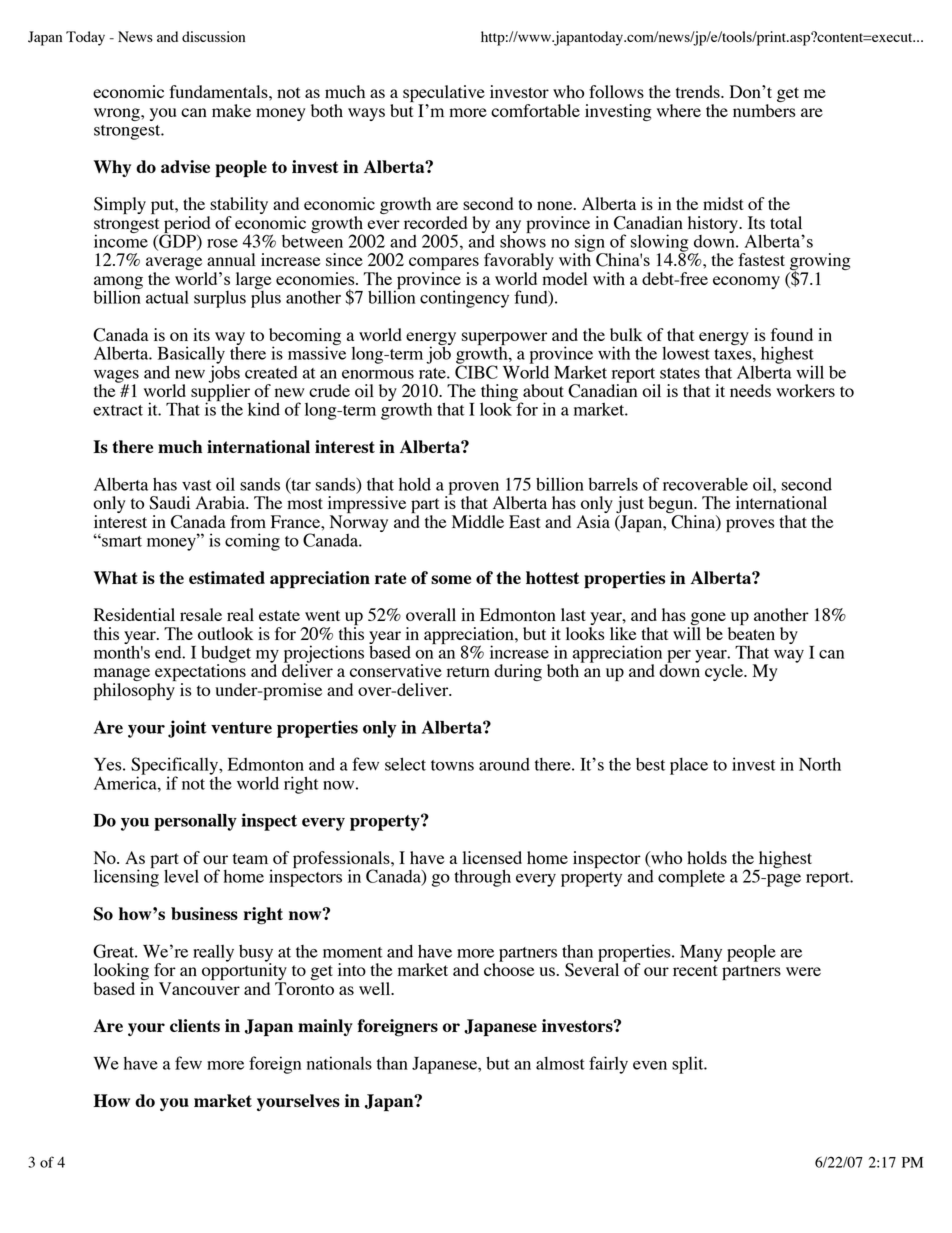  What do you see at coordinates (699, 91) in the screenshot?
I see `trends` at bounding box center [699, 91].
